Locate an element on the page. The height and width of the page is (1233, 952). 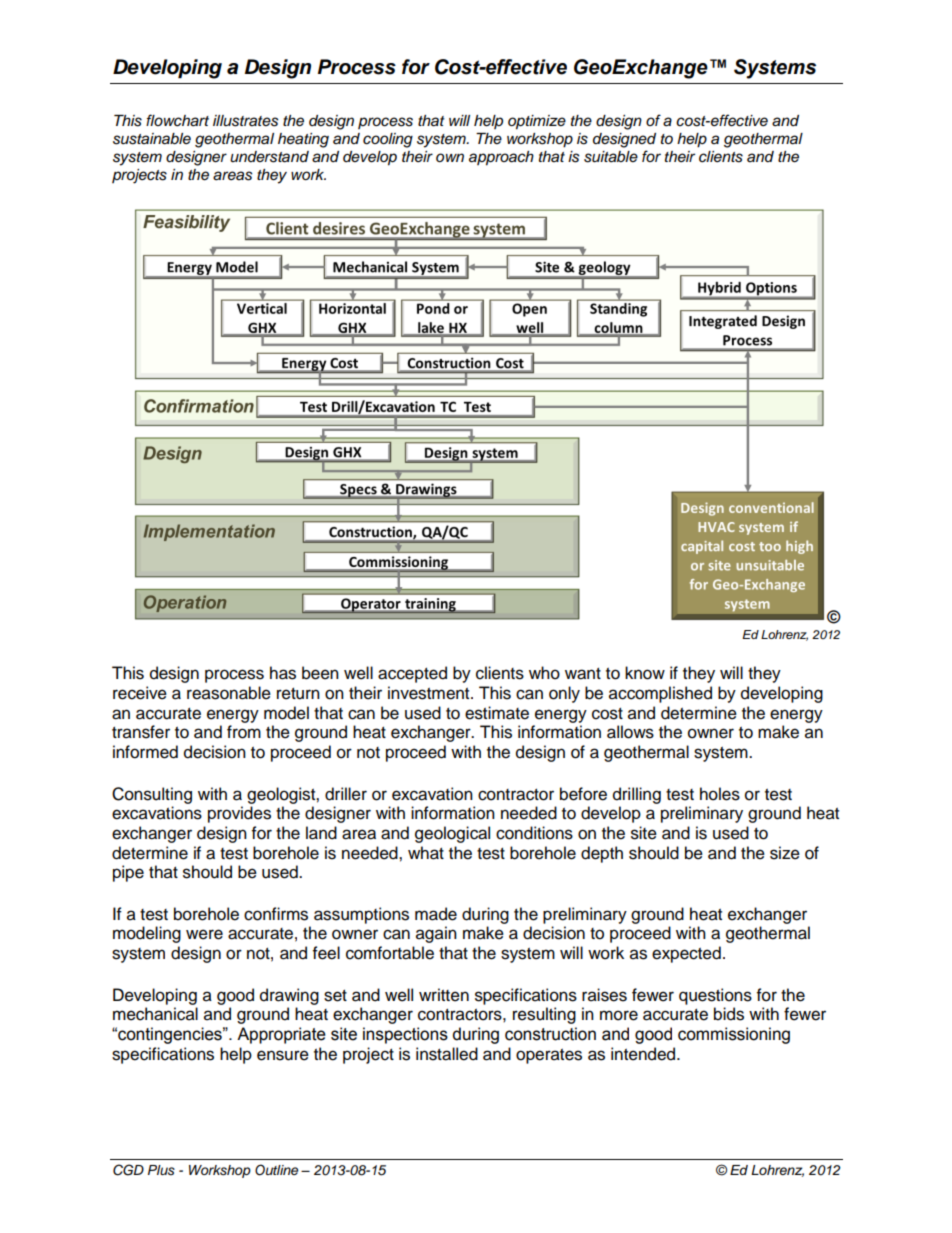
Plus is located at coordinates (161, 1170).
